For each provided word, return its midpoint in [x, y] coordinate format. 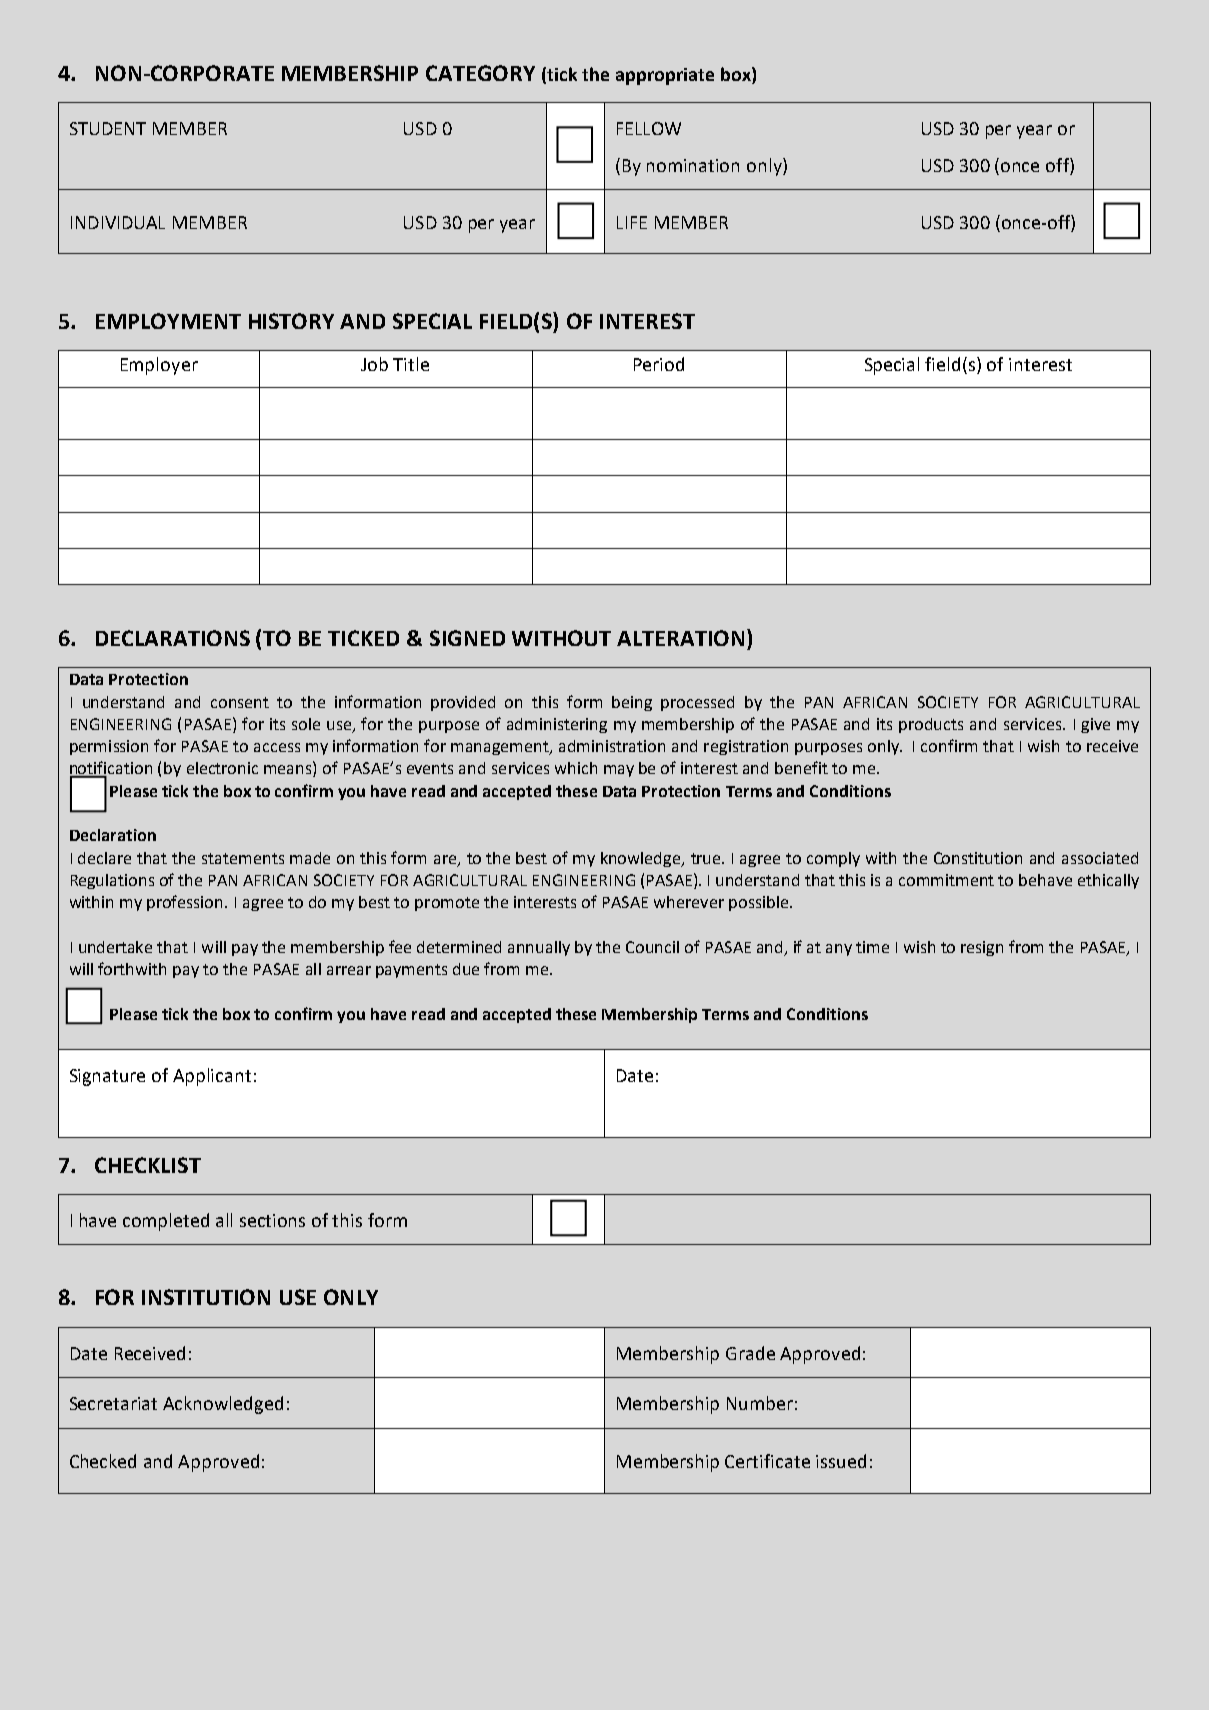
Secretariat [113, 1403]
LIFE [632, 222]
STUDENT [108, 128]
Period [659, 364]
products [931, 725]
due [466, 969]
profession [186, 903]
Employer [159, 366]
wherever [689, 902]
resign [982, 948]
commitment [946, 880]
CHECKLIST [148, 1165]
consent [240, 702]
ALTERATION [680, 638]
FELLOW [649, 128]
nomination [693, 165]
